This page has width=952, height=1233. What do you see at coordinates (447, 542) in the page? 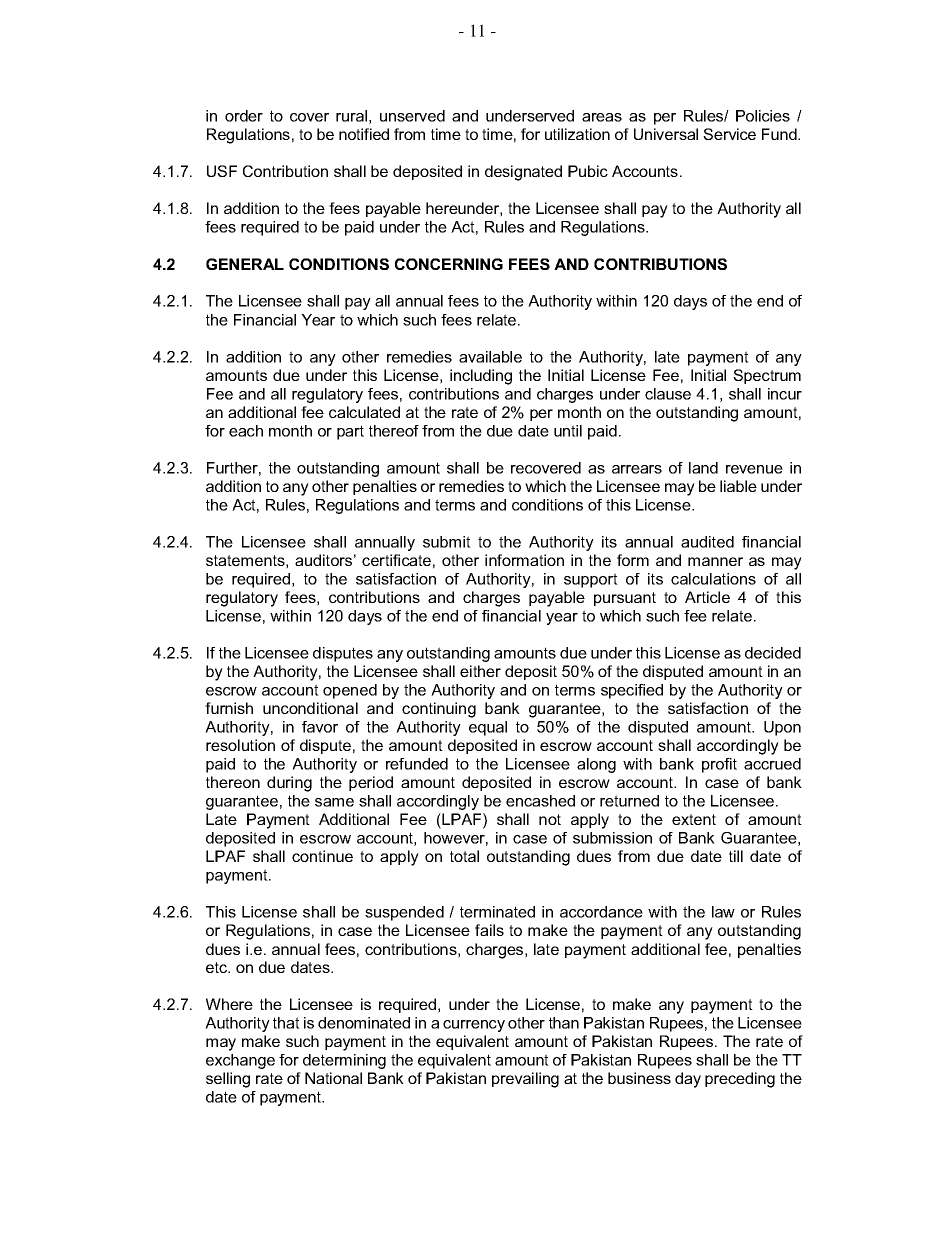
I see `submit` at bounding box center [447, 542].
